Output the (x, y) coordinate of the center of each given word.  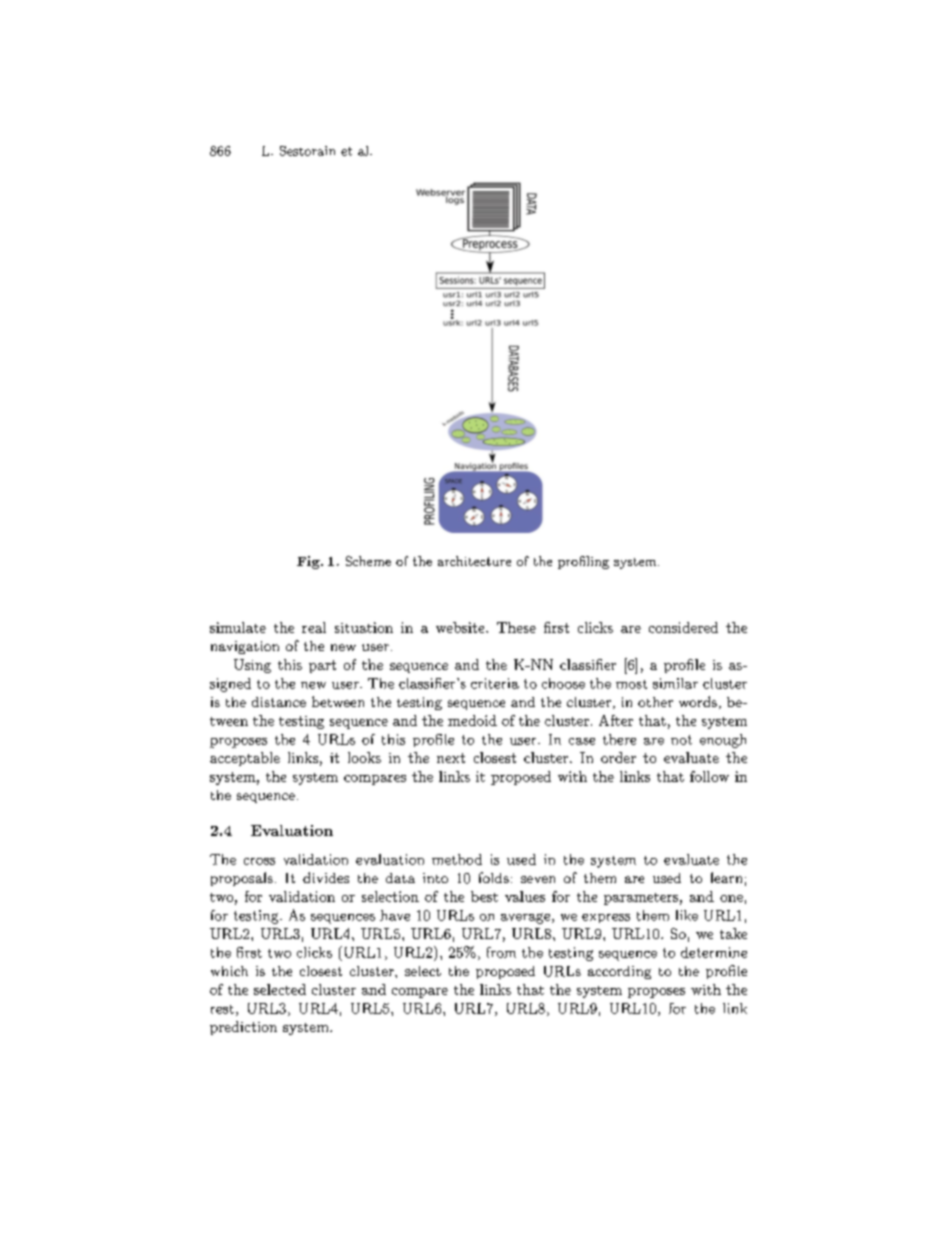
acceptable (245, 759)
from (501, 952)
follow (709, 776)
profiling (583, 562)
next (451, 758)
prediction (243, 1028)
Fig (309, 562)
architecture (474, 561)
